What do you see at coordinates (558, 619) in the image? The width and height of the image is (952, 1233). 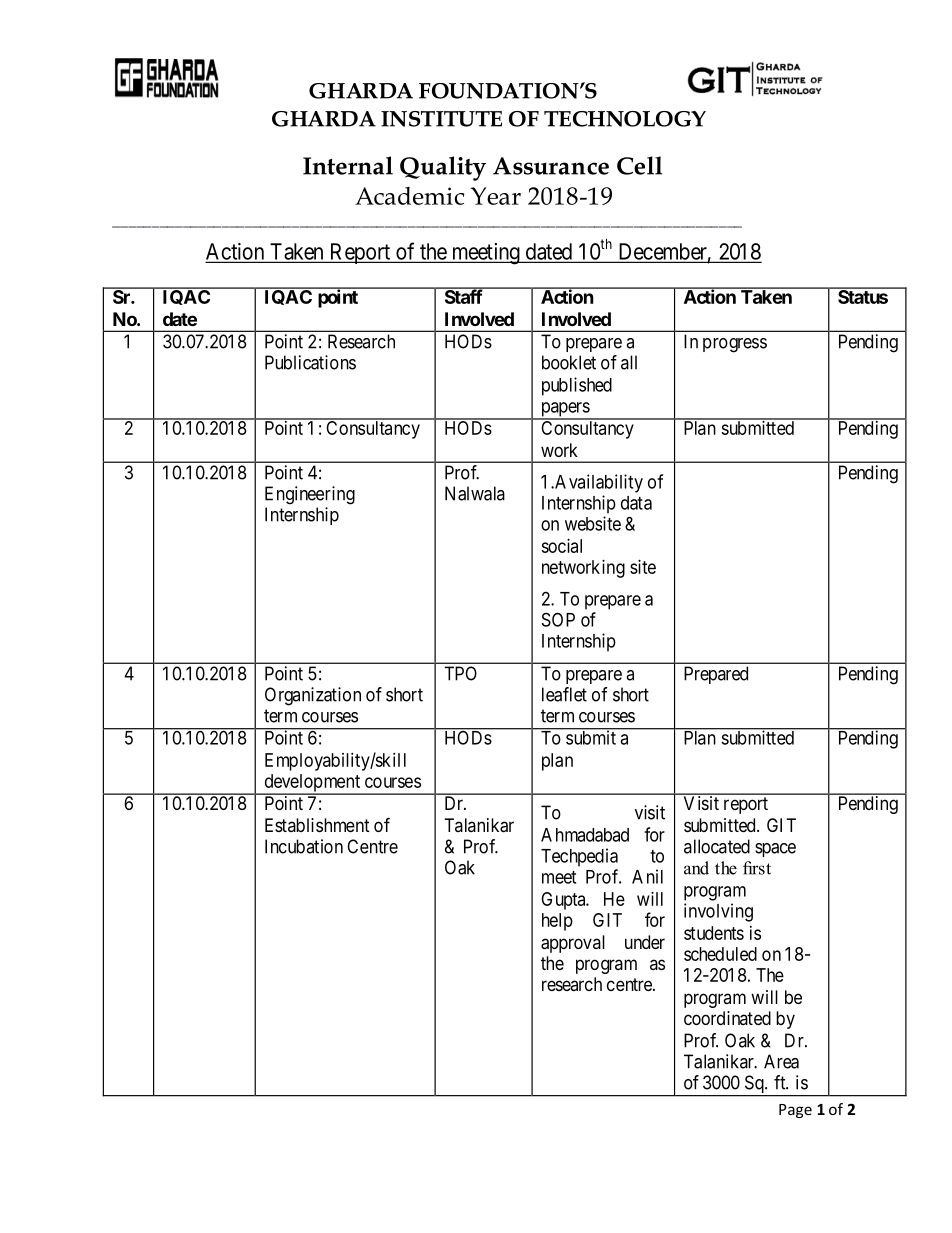 I see `SOP` at bounding box center [558, 619].
